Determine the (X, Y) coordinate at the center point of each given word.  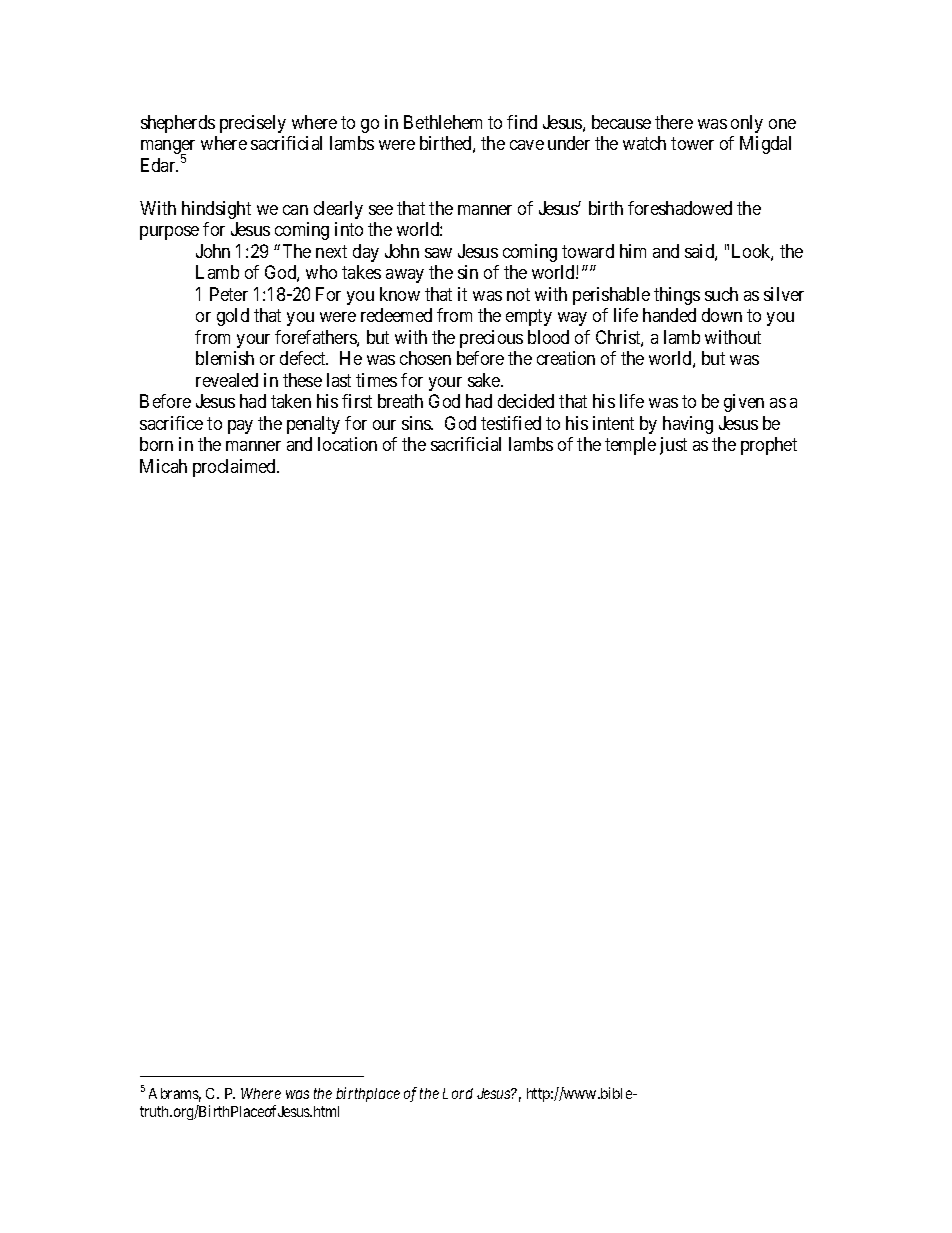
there (674, 122)
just (673, 446)
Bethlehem (443, 122)
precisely (253, 124)
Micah (163, 466)
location (347, 444)
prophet (769, 446)
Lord (458, 1093)
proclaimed (236, 468)
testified (511, 423)
